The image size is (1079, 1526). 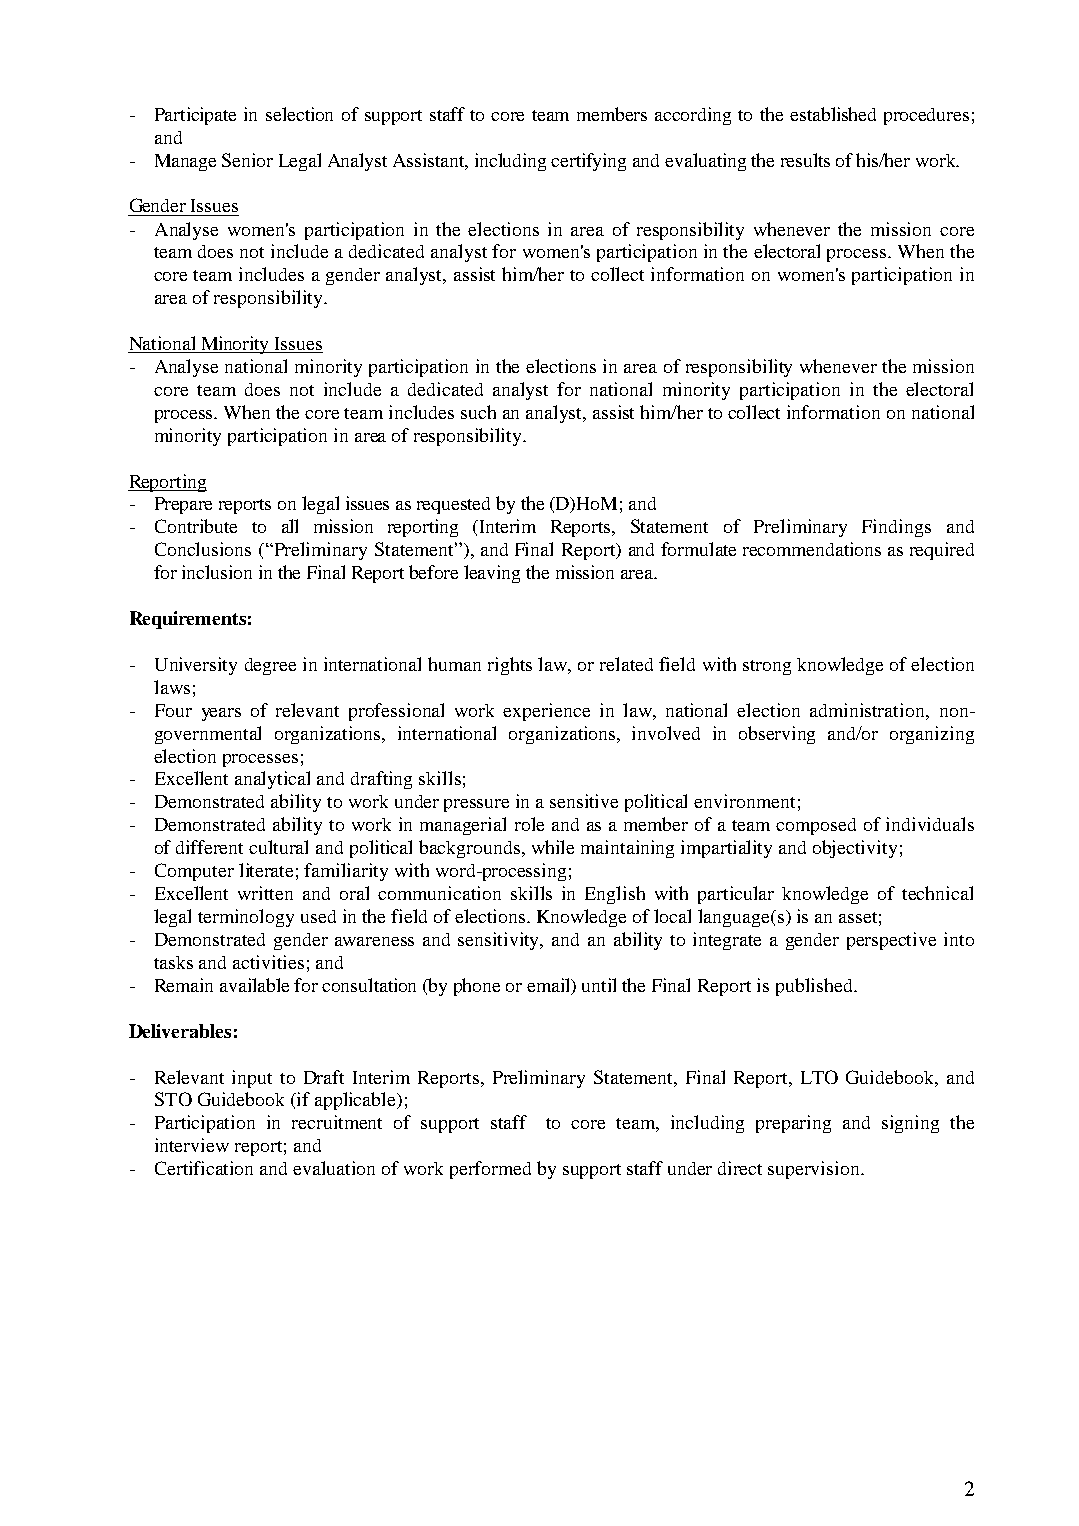 What do you see at coordinates (337, 1122) in the screenshot?
I see `recruitment` at bounding box center [337, 1122].
